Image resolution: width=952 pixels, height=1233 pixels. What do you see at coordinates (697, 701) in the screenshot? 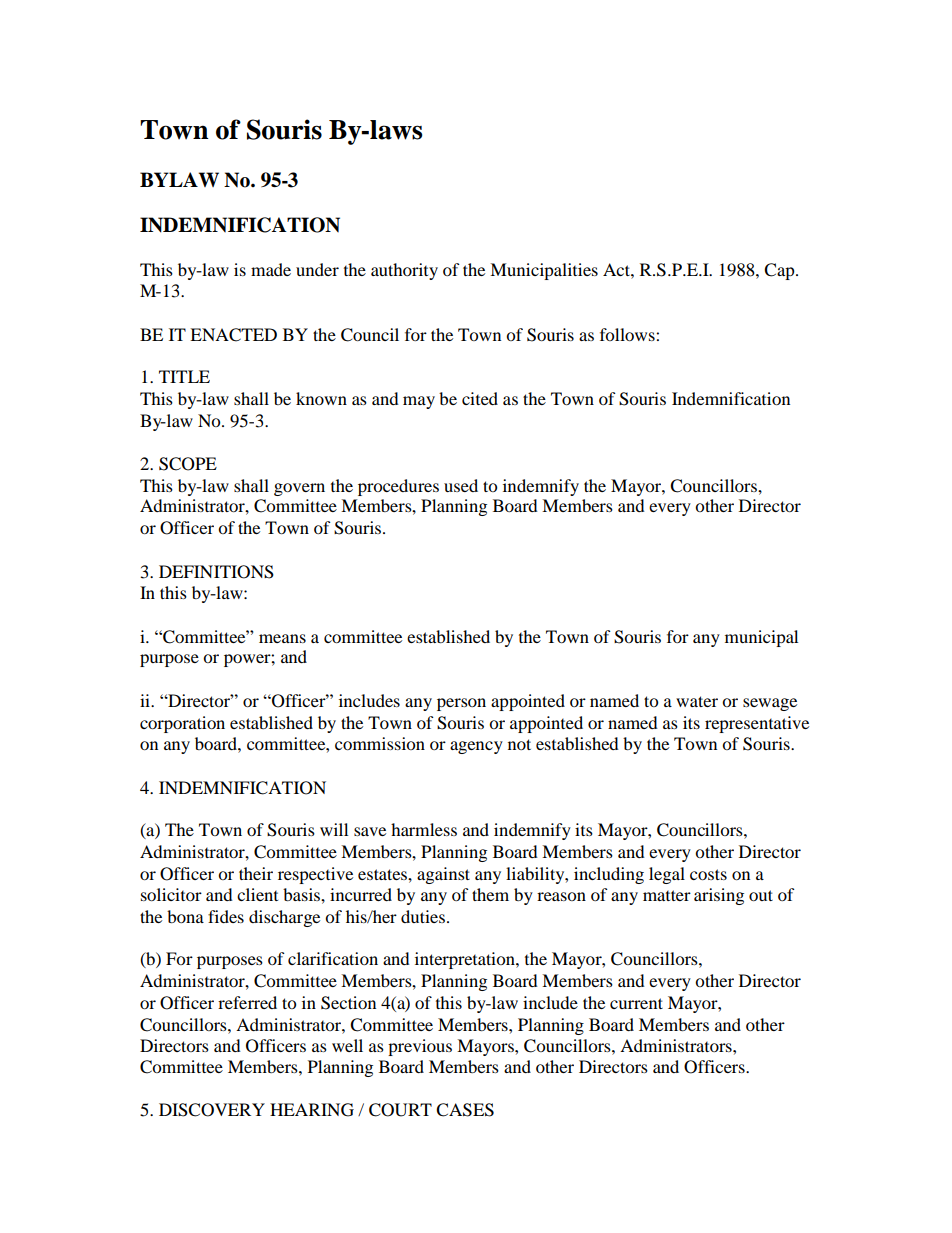
I see `water` at bounding box center [697, 701].
